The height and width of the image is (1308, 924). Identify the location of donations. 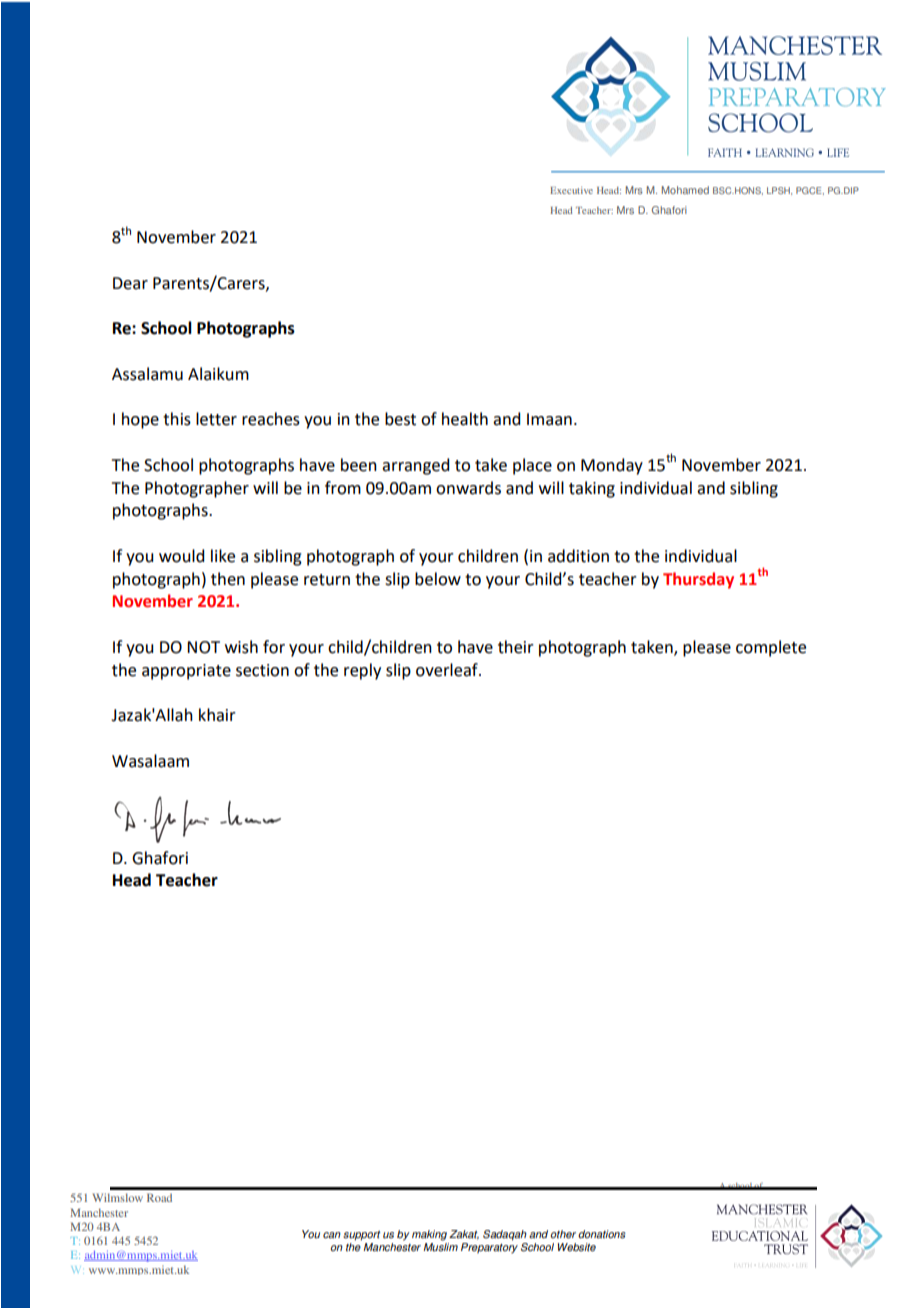
(602, 1234).
